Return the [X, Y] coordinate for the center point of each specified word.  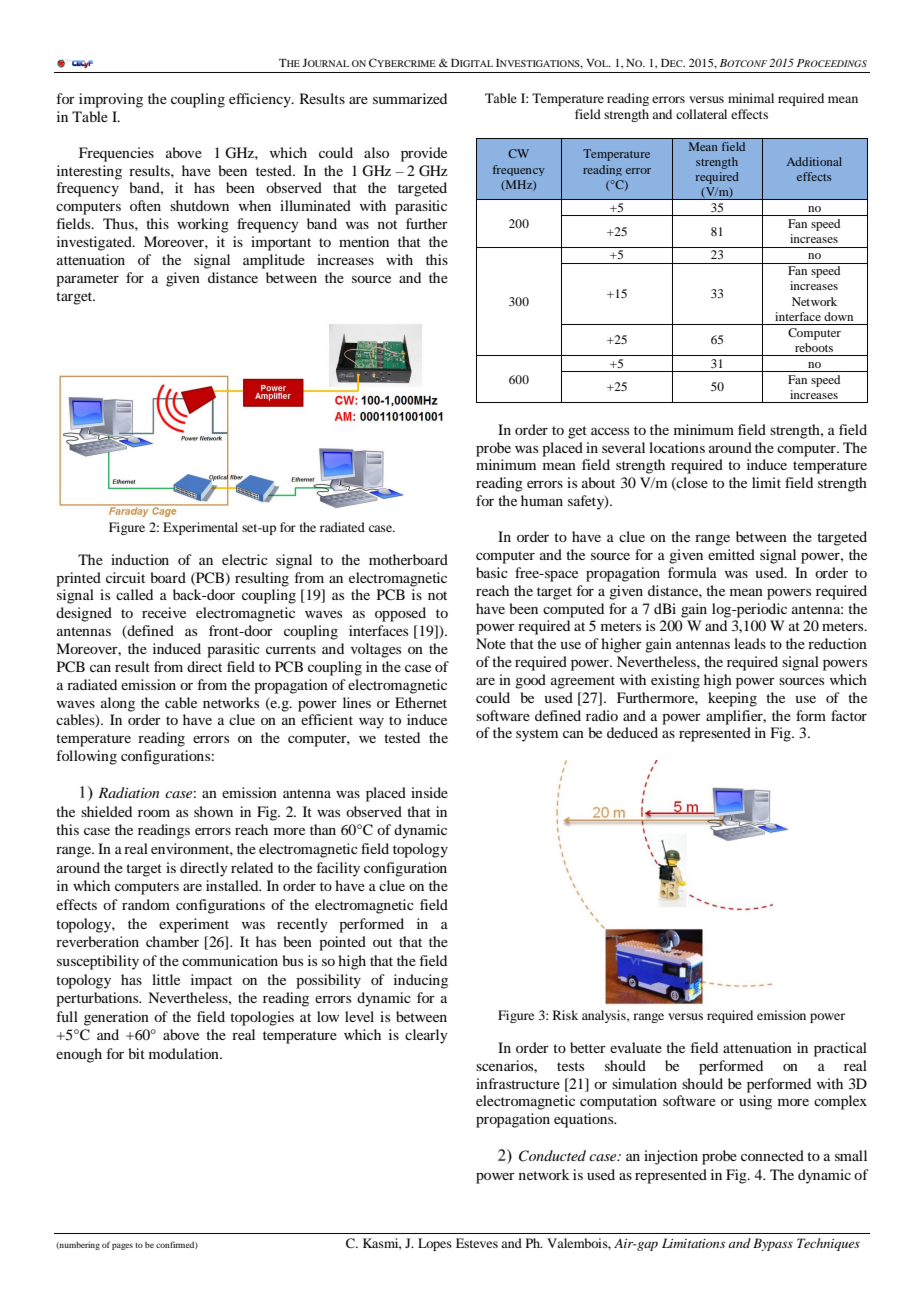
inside [429, 792]
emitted [731, 554]
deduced [632, 732]
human [542, 500]
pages [122, 1246]
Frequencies [116, 154]
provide [424, 154]
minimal [751, 98]
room [154, 813]
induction [140, 559]
